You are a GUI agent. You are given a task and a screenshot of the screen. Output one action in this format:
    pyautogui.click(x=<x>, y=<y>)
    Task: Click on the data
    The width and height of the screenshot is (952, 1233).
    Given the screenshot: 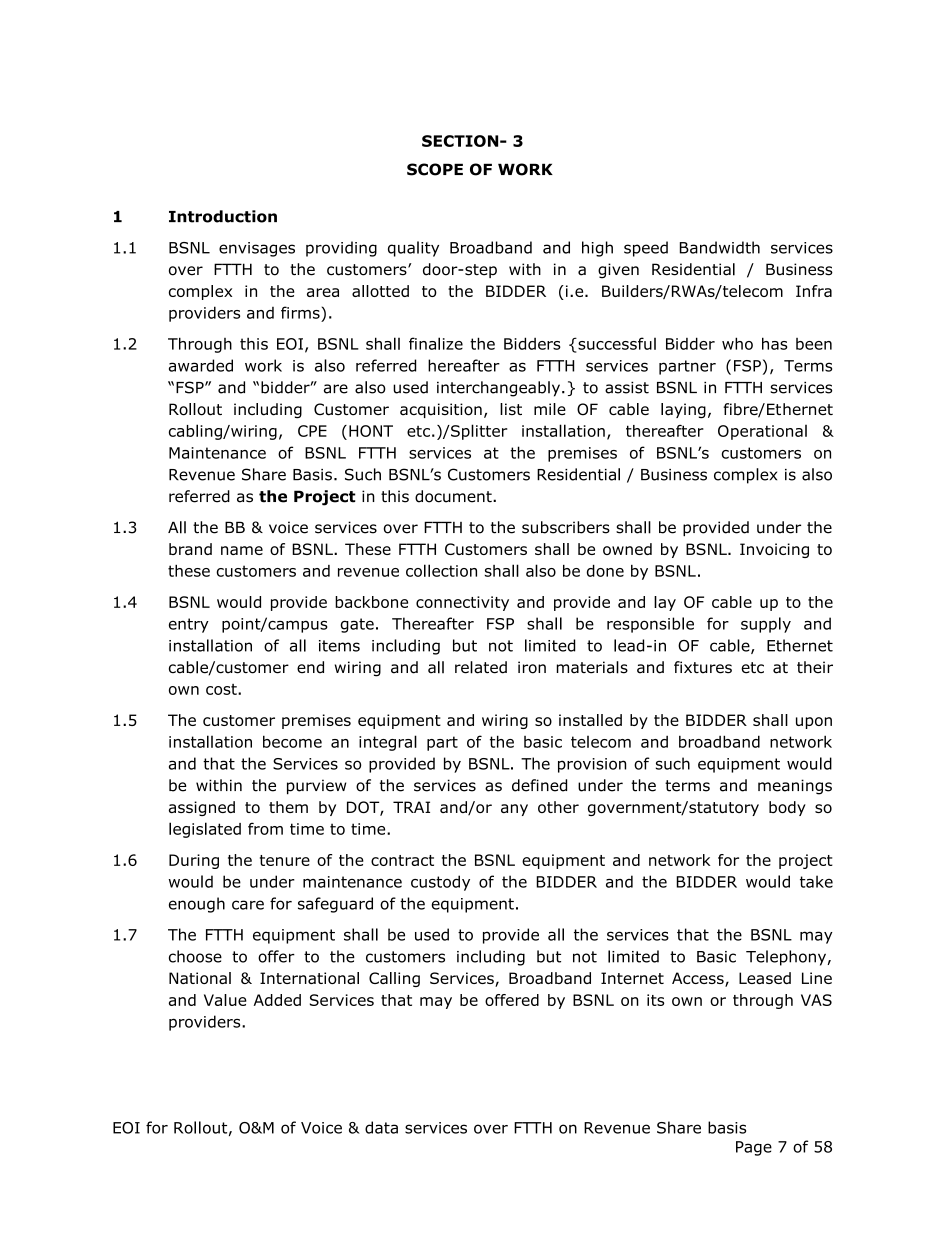 What is the action you would take?
    pyautogui.click(x=381, y=1127)
